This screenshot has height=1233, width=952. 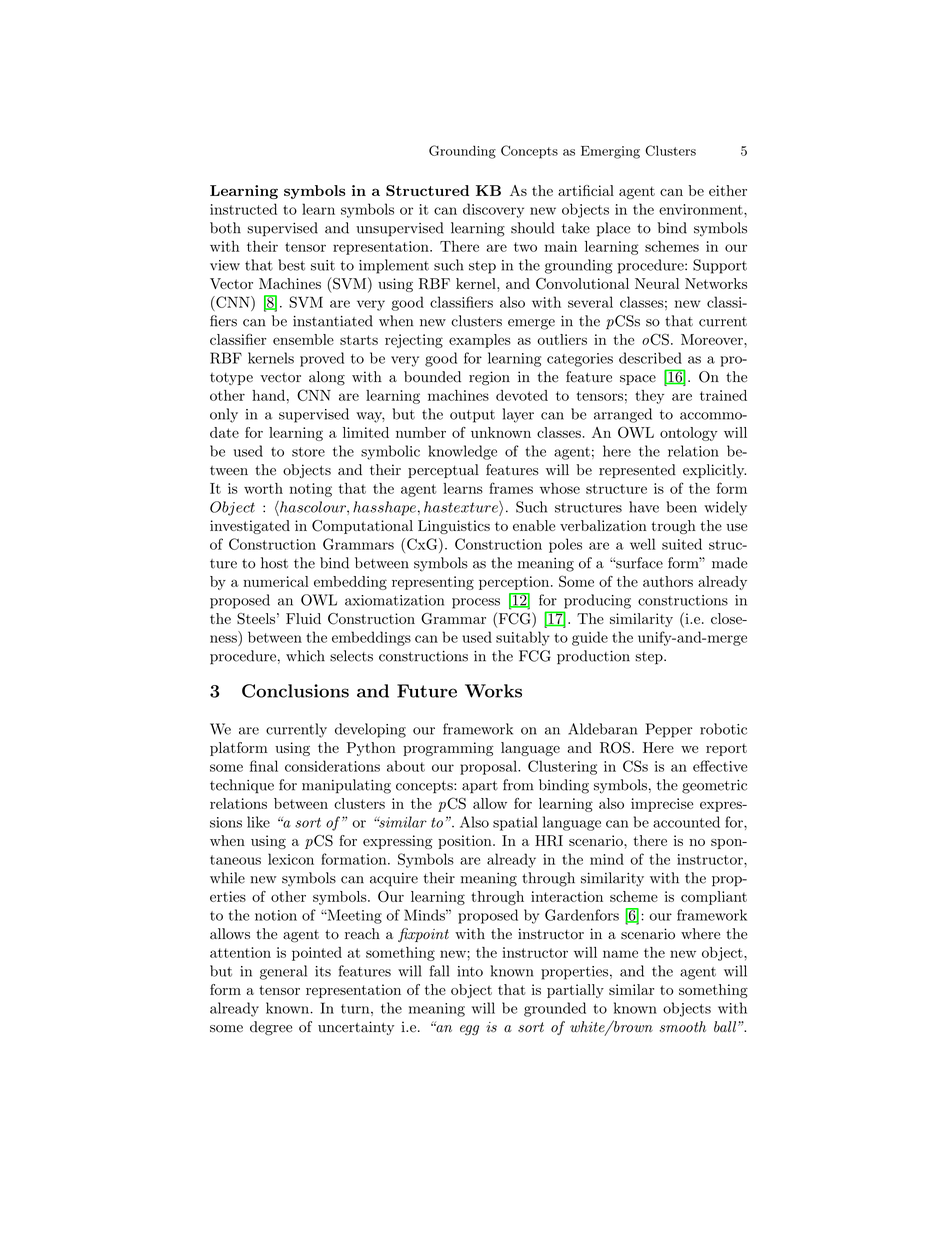 What do you see at coordinates (649, 397) in the screenshot?
I see `they` at bounding box center [649, 397].
